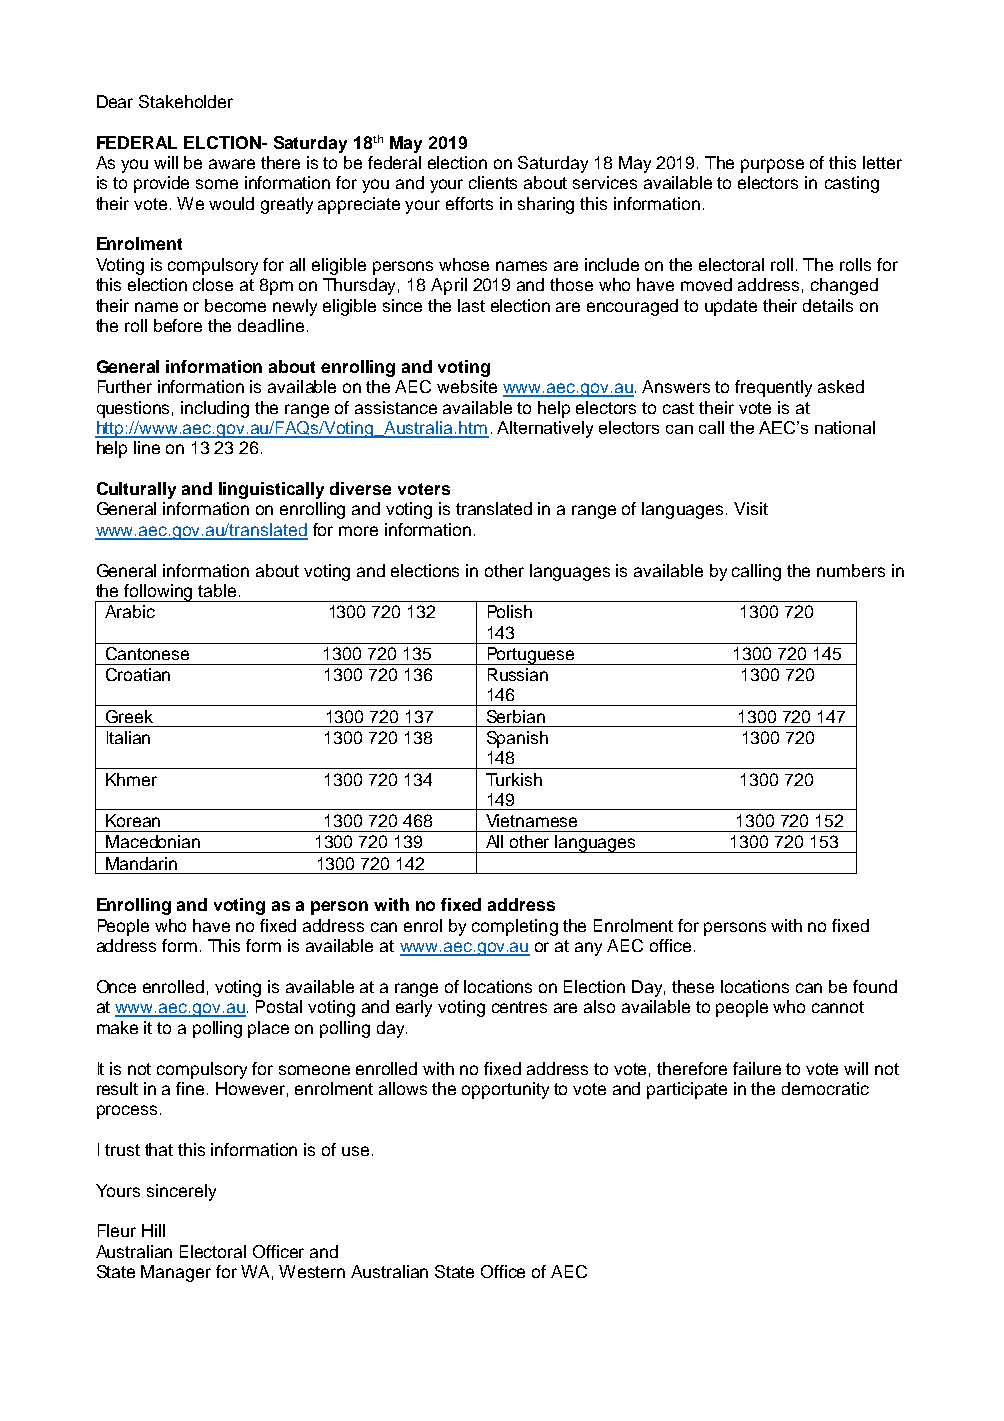 Image resolution: width=1004 pixels, height=1421 pixels. I want to click on clients, so click(493, 182).
